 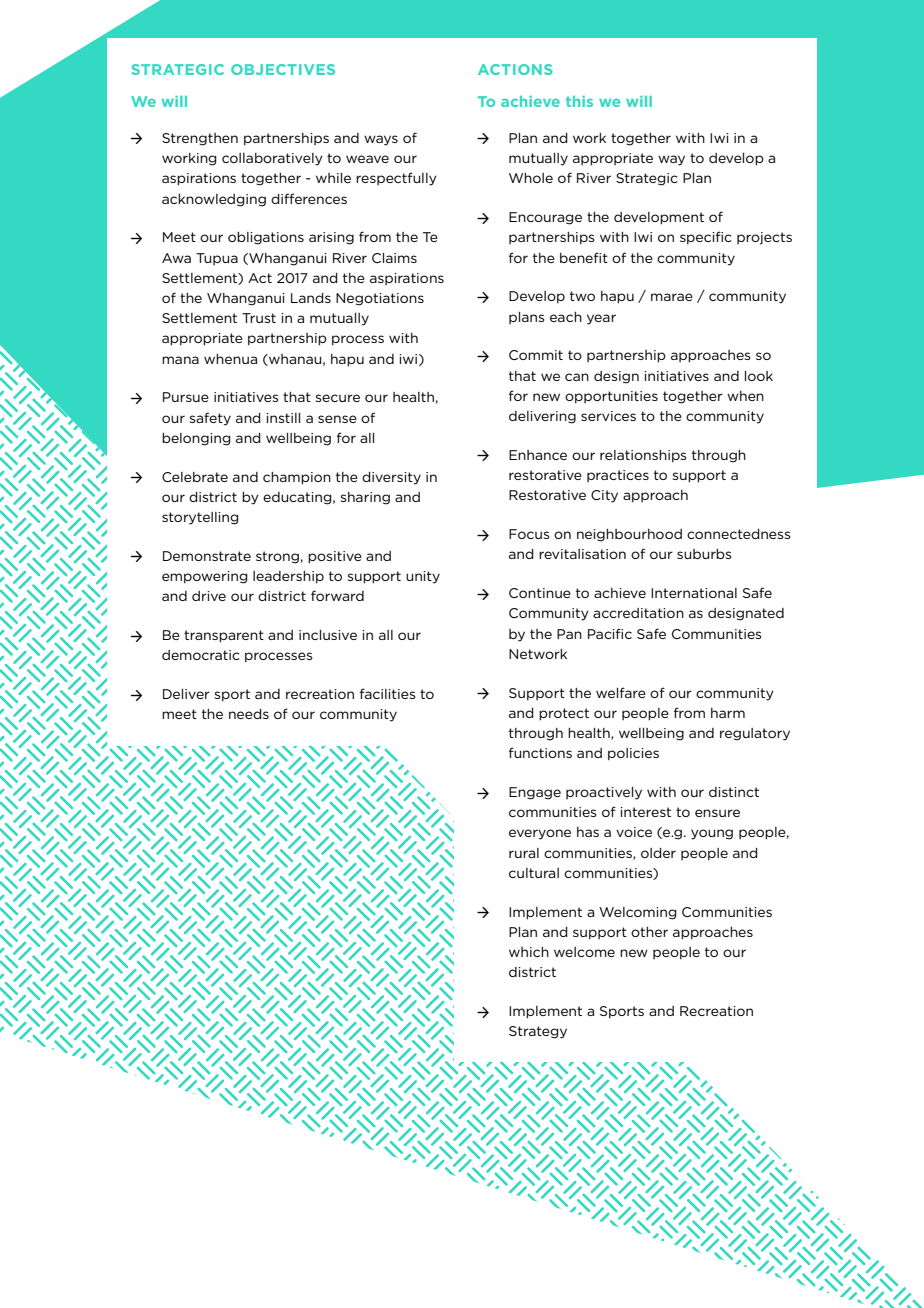 I want to click on Focus, so click(x=529, y=534).
